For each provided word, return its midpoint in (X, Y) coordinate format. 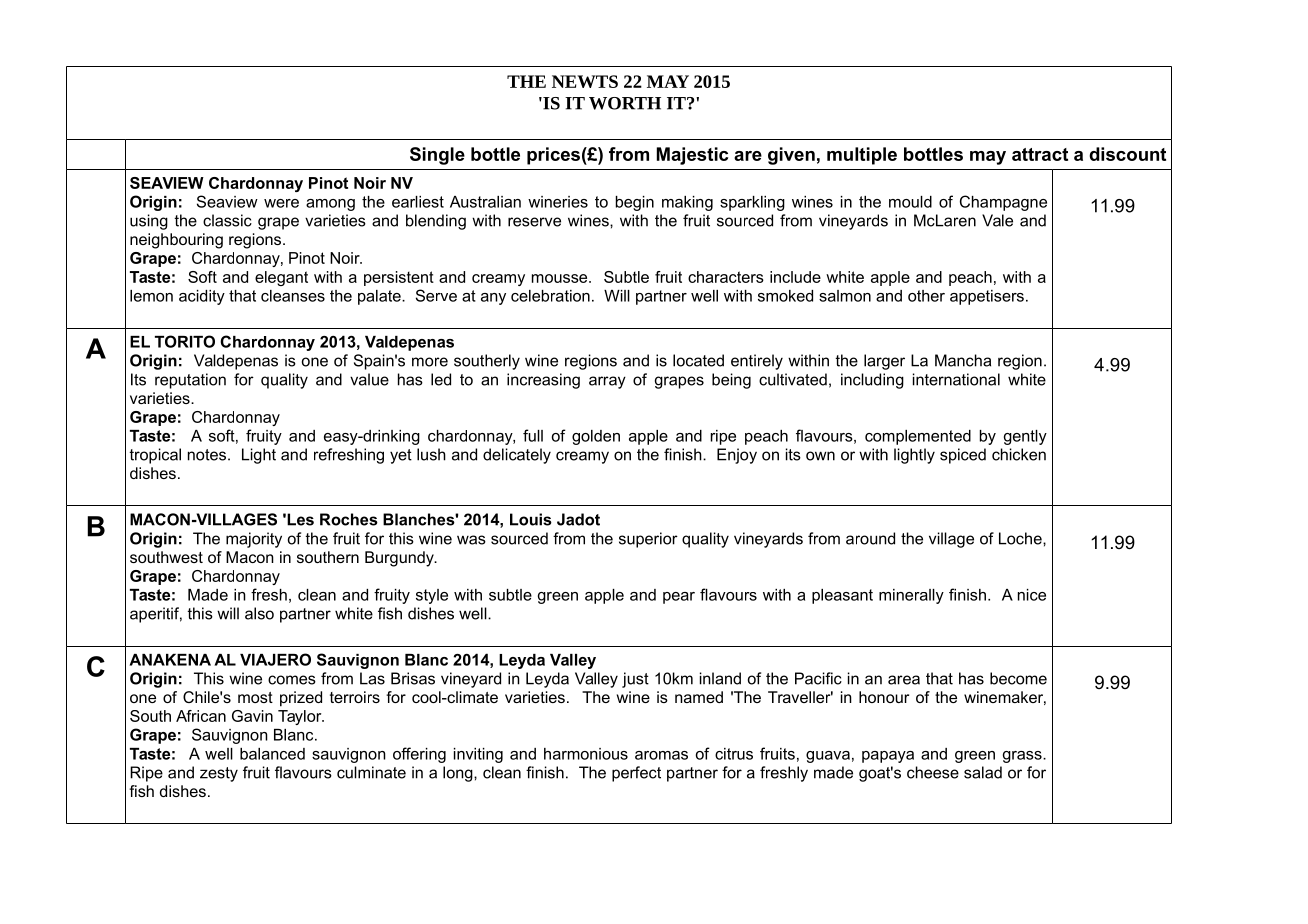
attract (1040, 154)
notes (207, 455)
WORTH (625, 103)
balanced (272, 754)
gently (1025, 437)
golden (596, 437)
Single (437, 156)
